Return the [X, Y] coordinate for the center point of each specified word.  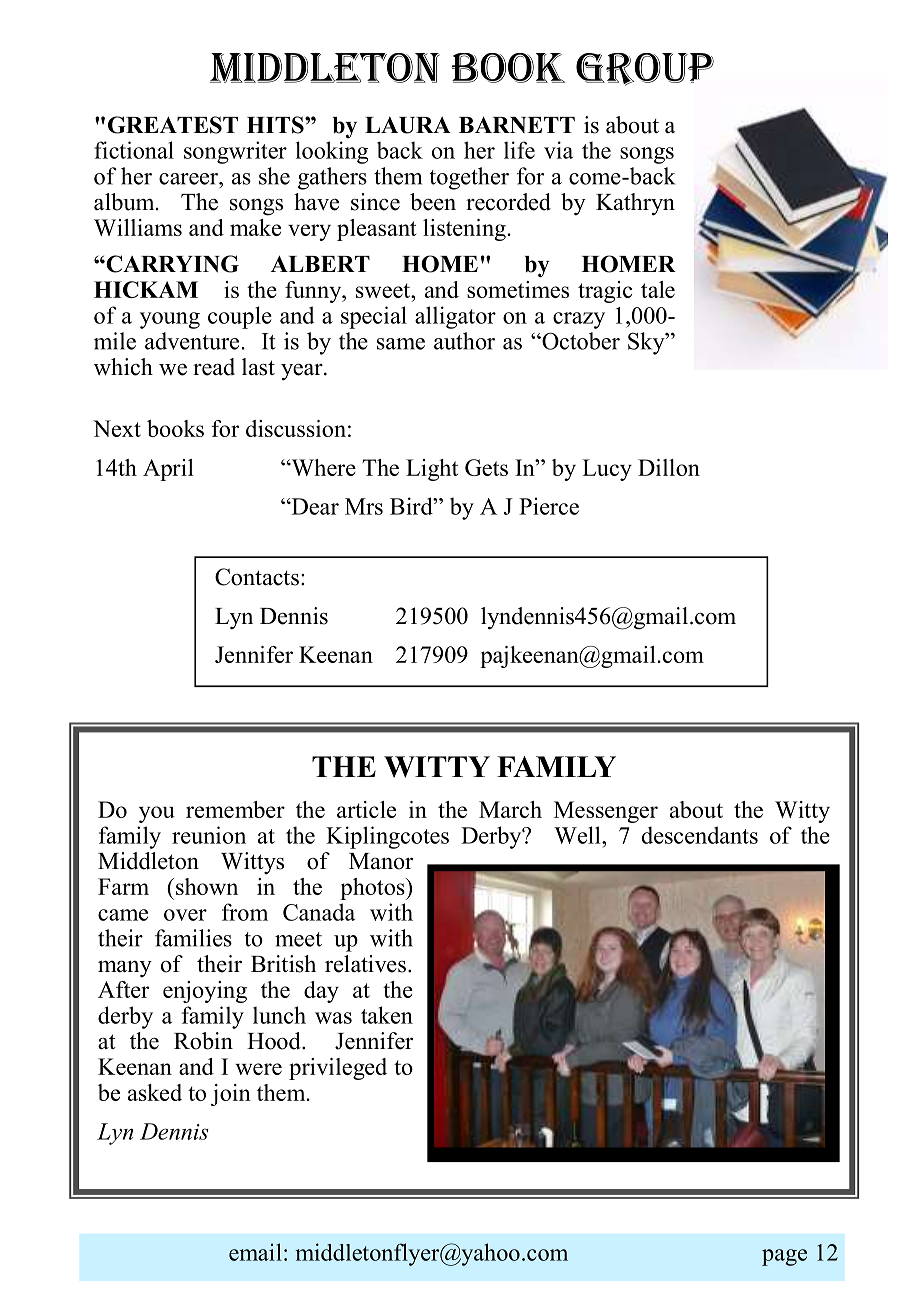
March [510, 809]
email [255, 1252]
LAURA [408, 125]
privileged [338, 1069]
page [784, 1257]
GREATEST [173, 125]
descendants [700, 835]
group [645, 69]
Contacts [257, 577]
